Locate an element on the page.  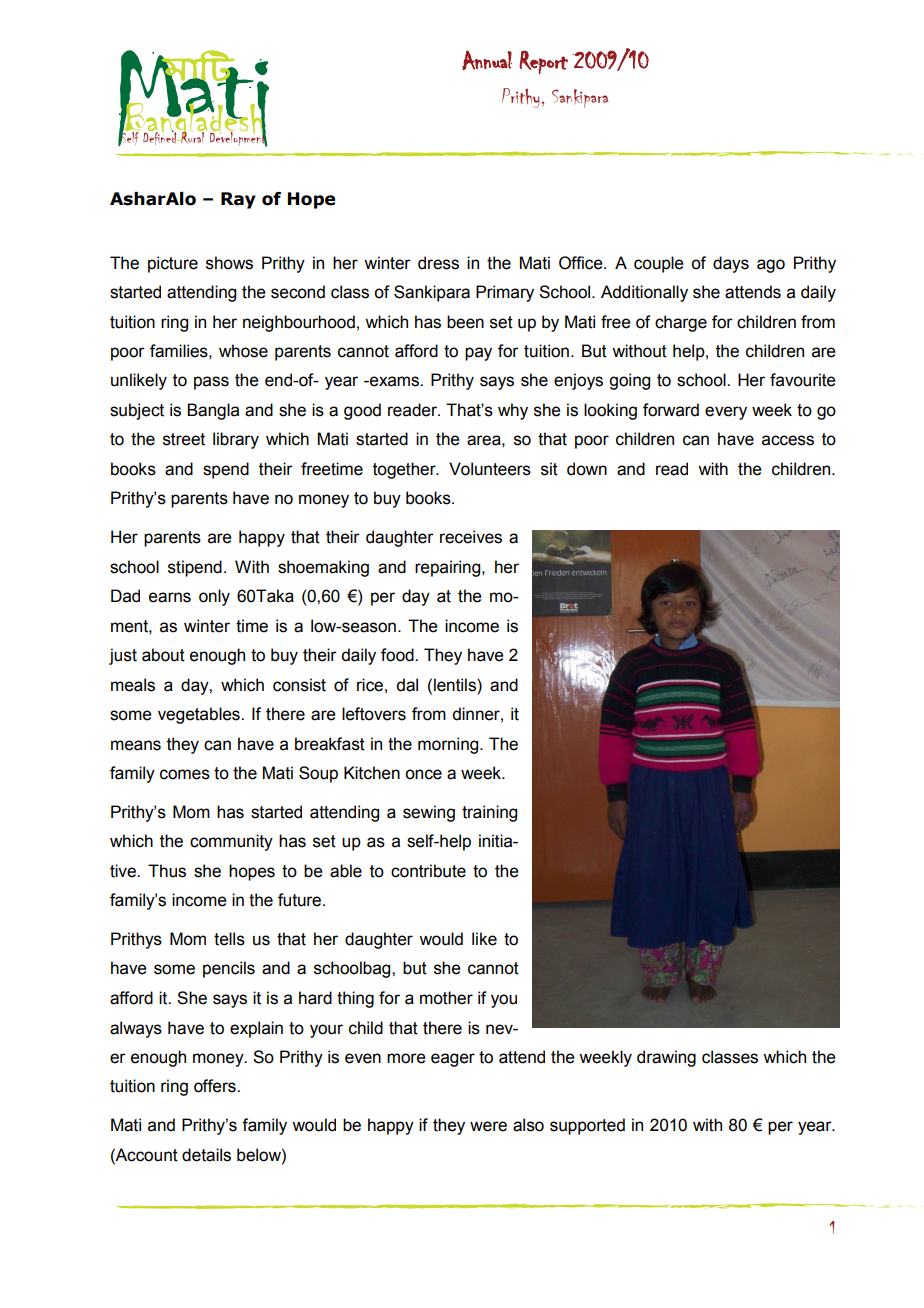
drawing is located at coordinates (666, 1058).
